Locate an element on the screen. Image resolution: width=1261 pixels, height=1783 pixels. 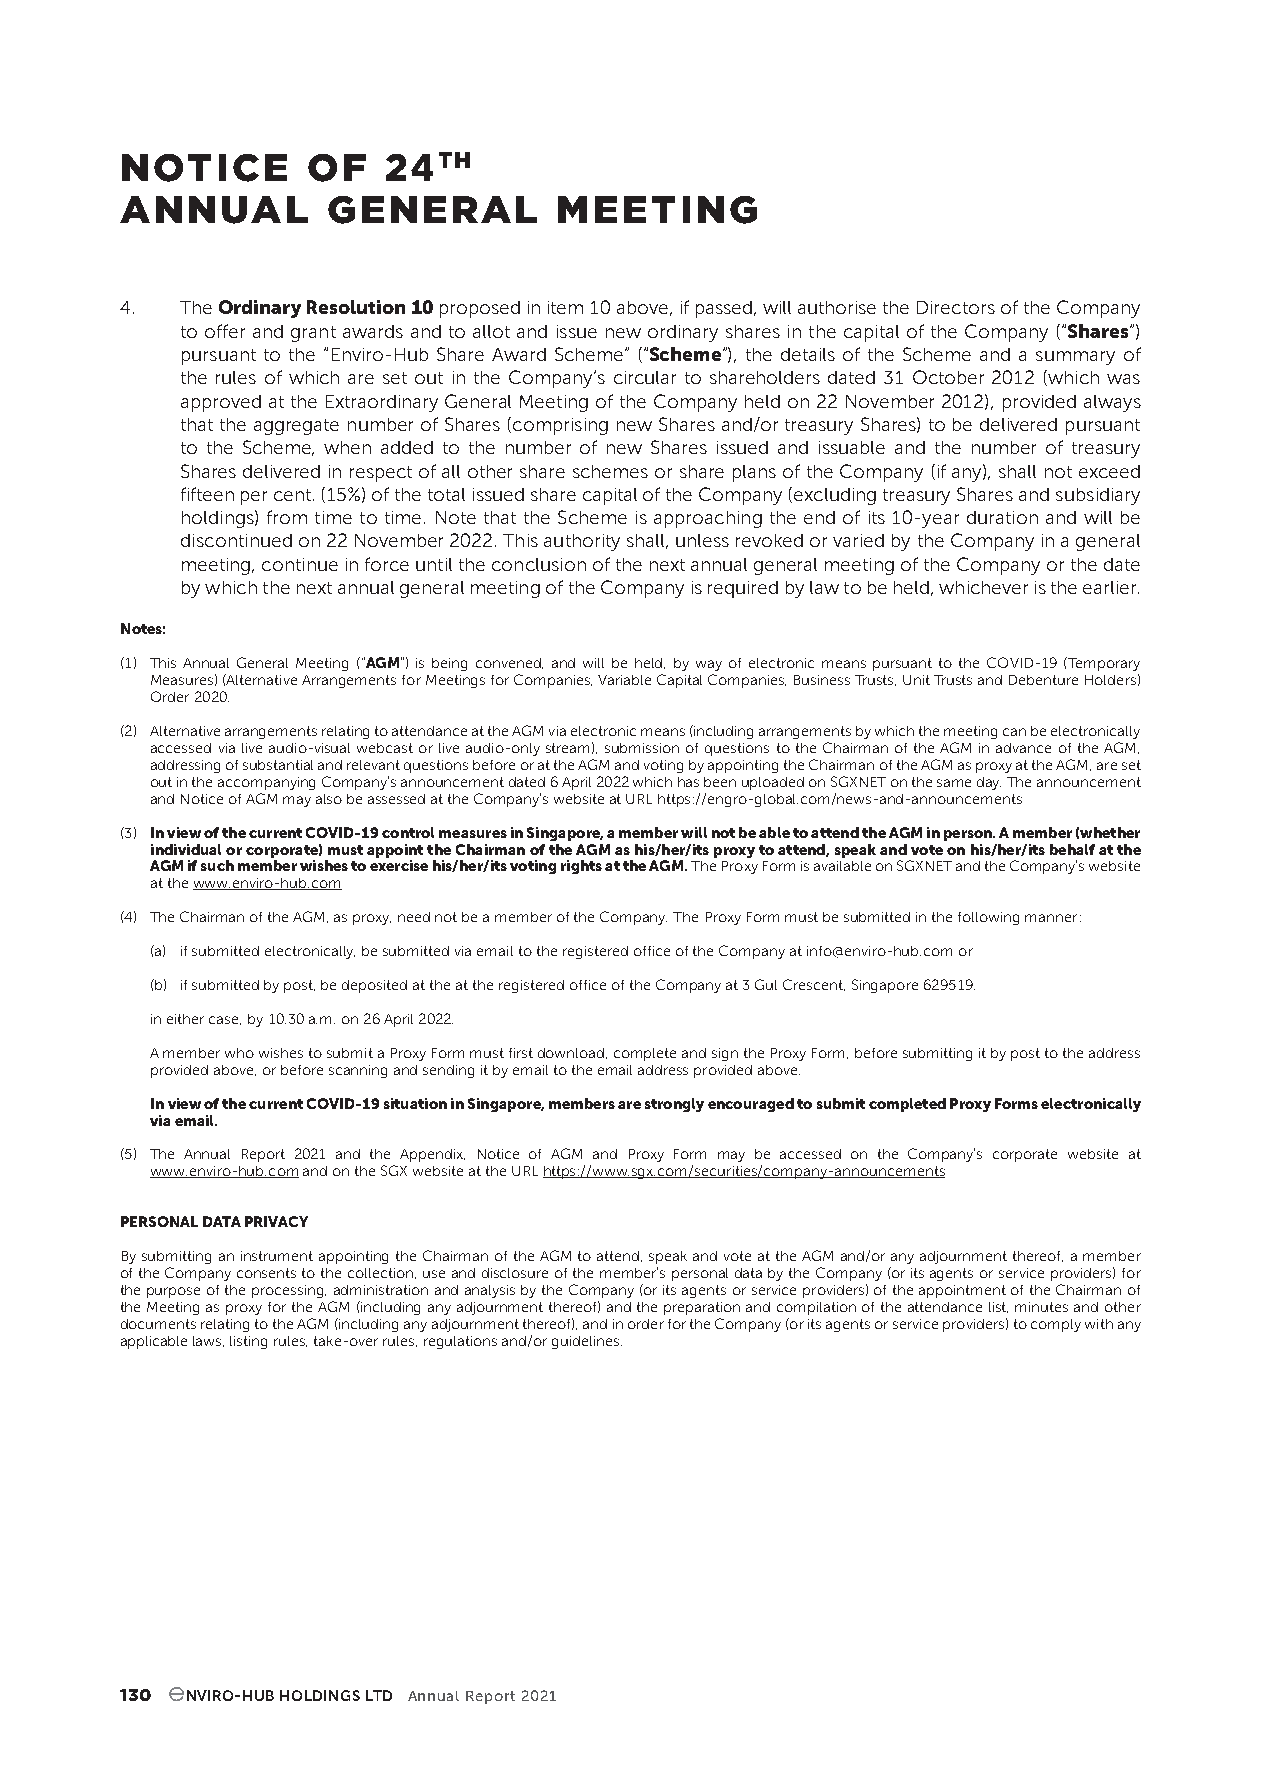
download is located at coordinates (572, 1053).
